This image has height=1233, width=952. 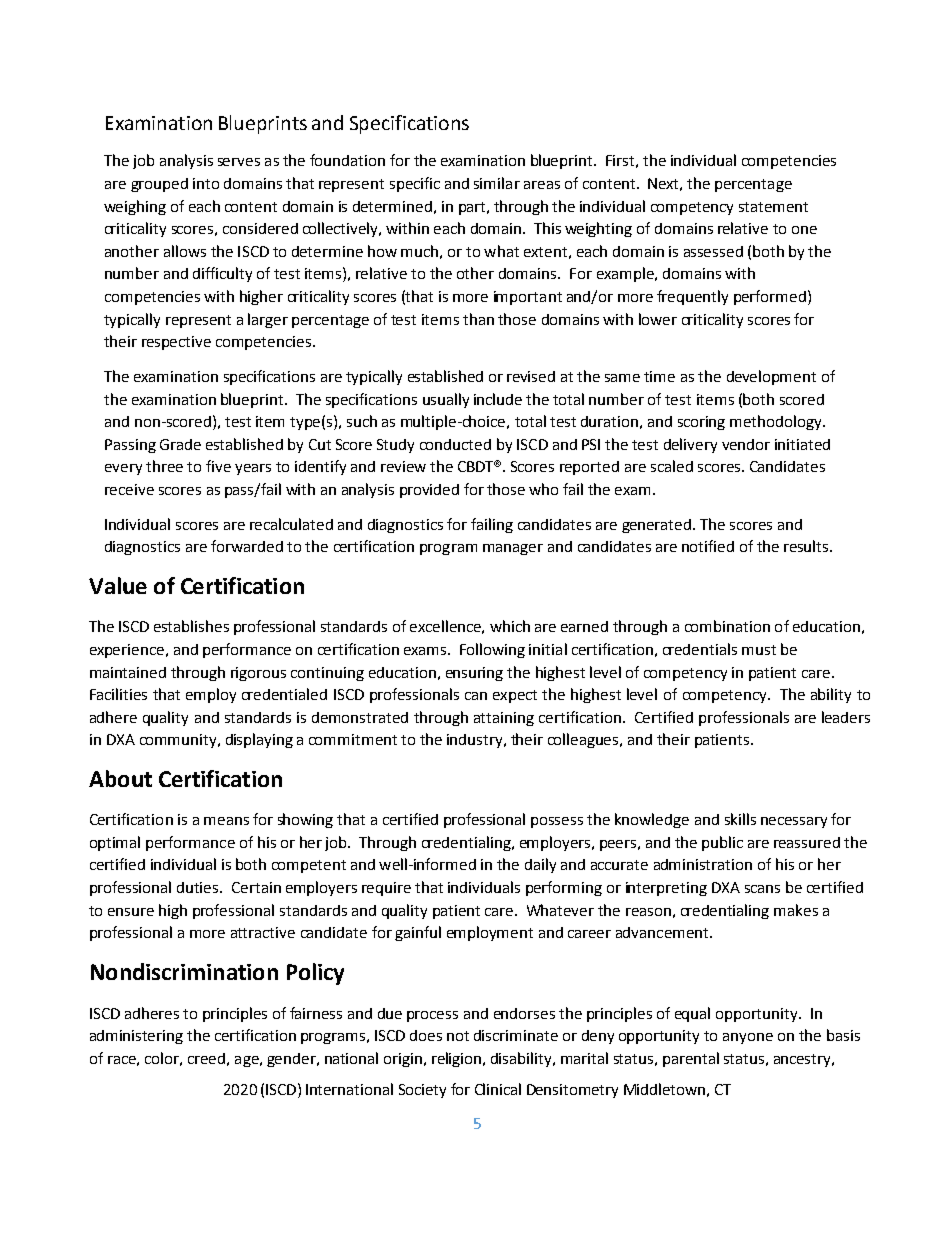 What do you see at coordinates (727, 626) in the image?
I see `combination` at bounding box center [727, 626].
